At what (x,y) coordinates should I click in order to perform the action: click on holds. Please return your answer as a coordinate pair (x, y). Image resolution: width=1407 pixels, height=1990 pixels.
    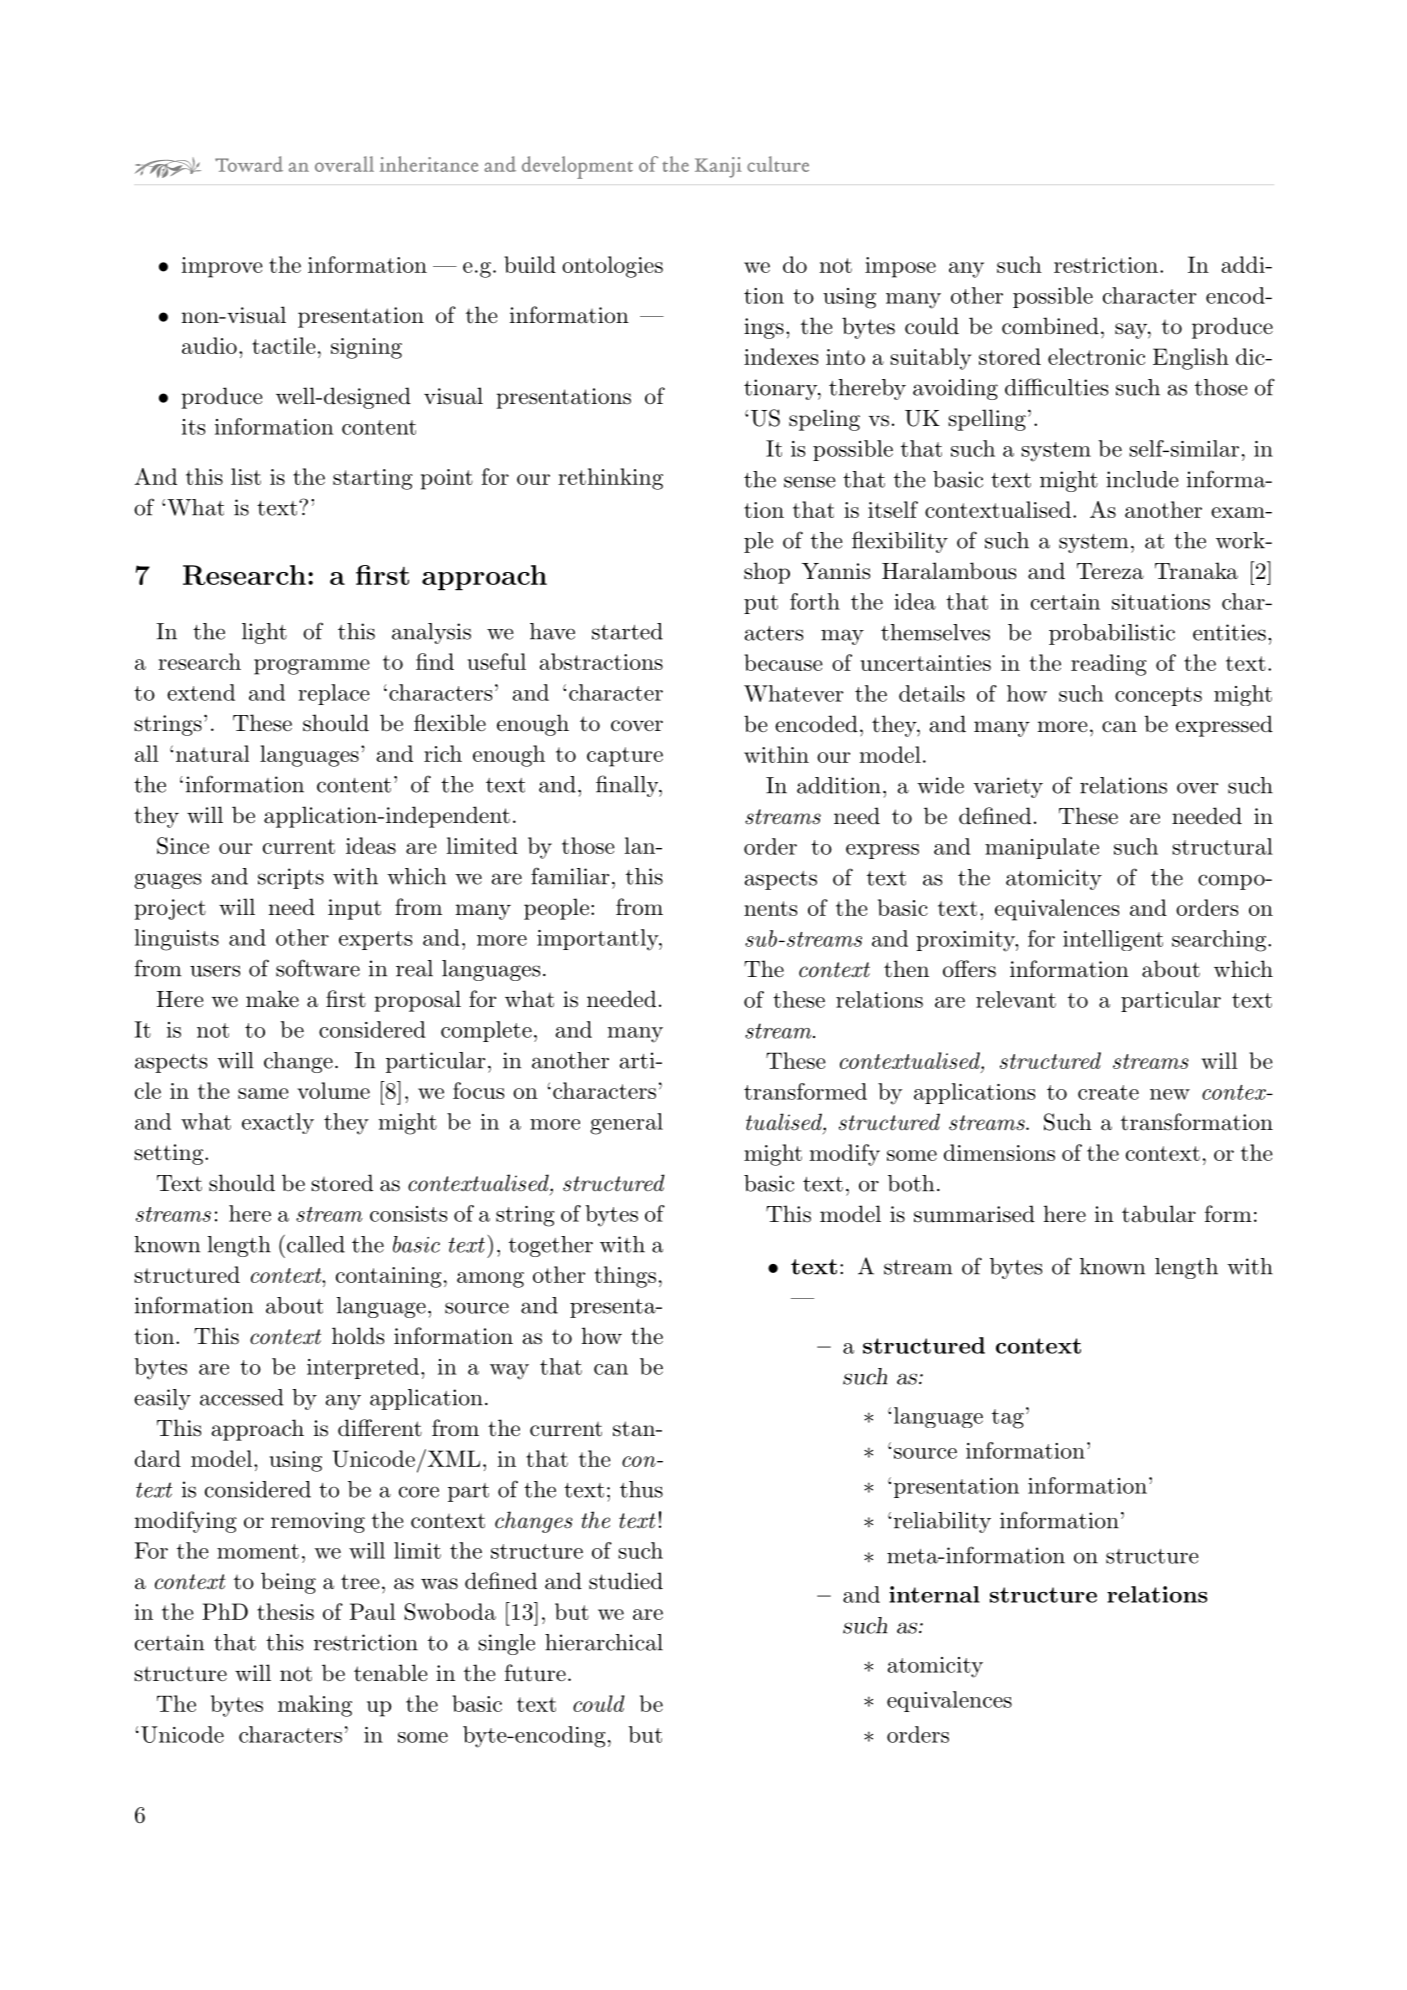
    Looking at the image, I should click on (358, 1336).
